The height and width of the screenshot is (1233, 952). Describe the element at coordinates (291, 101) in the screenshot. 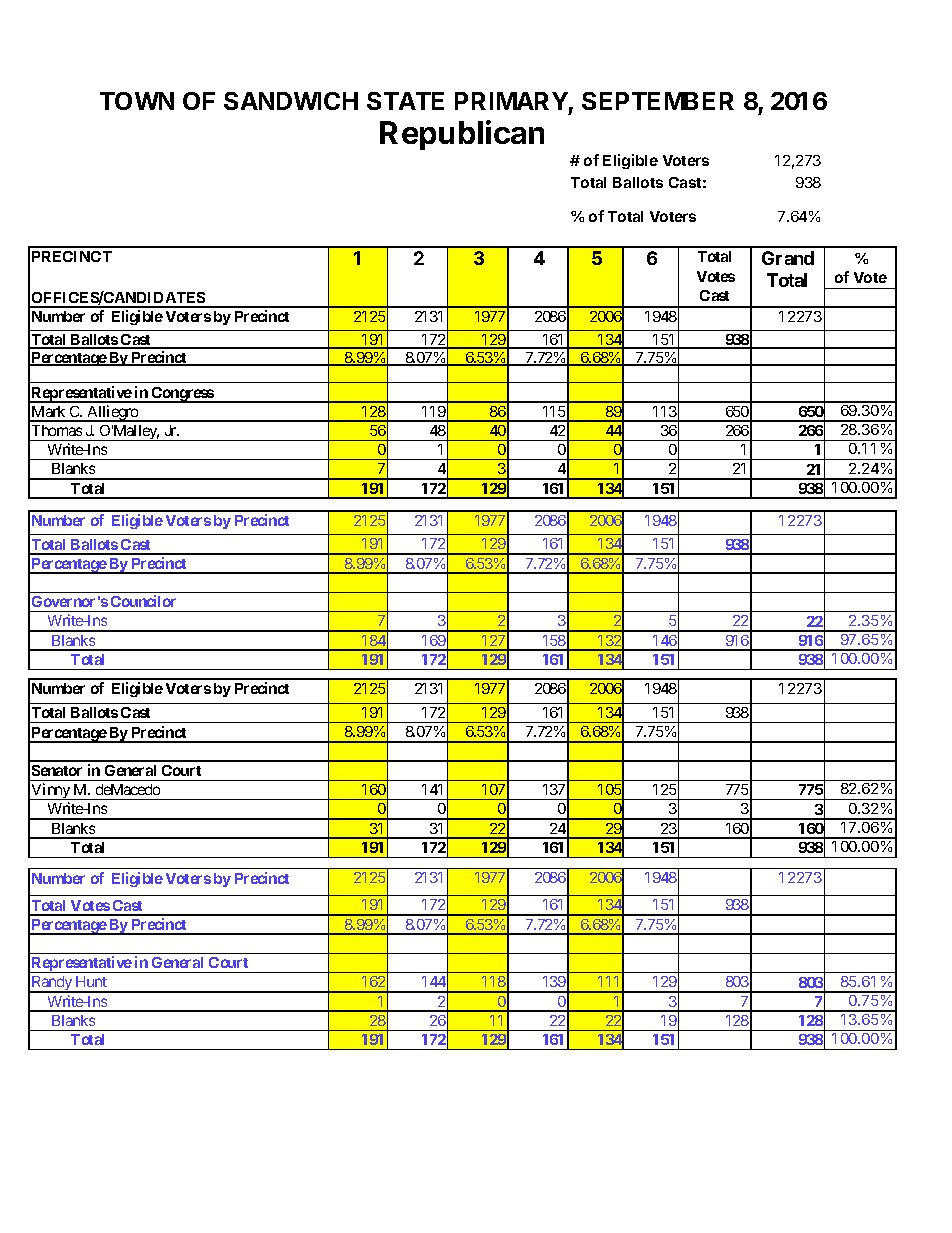

I see `SANDWICH` at that location.
